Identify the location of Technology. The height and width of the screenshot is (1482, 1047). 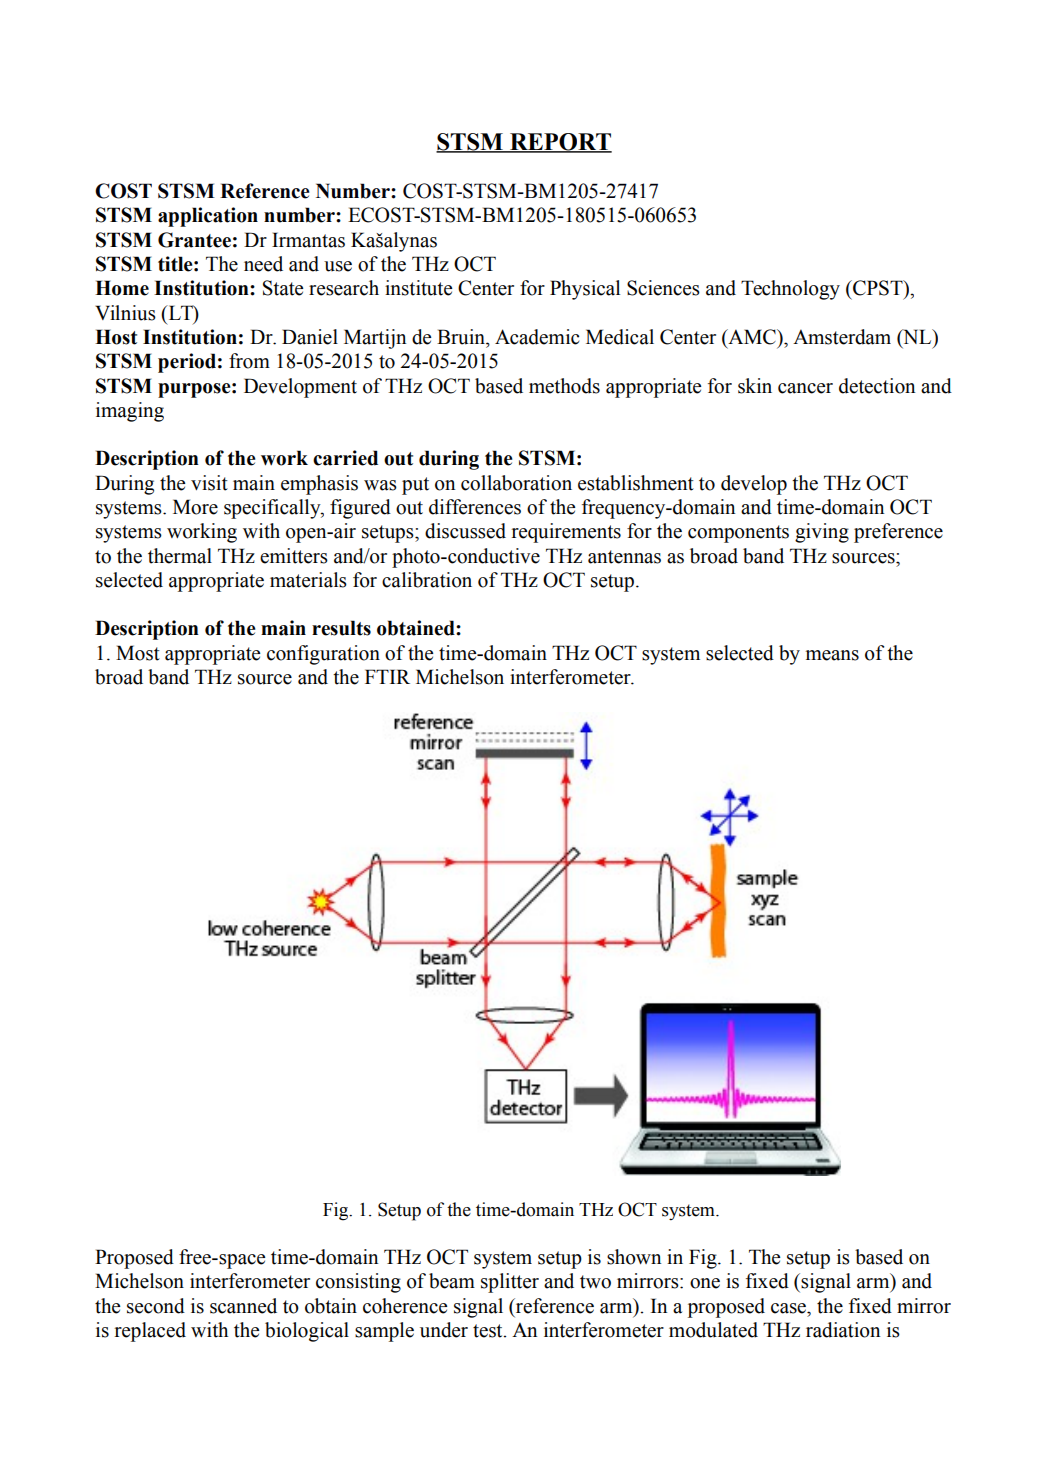
(790, 290).
